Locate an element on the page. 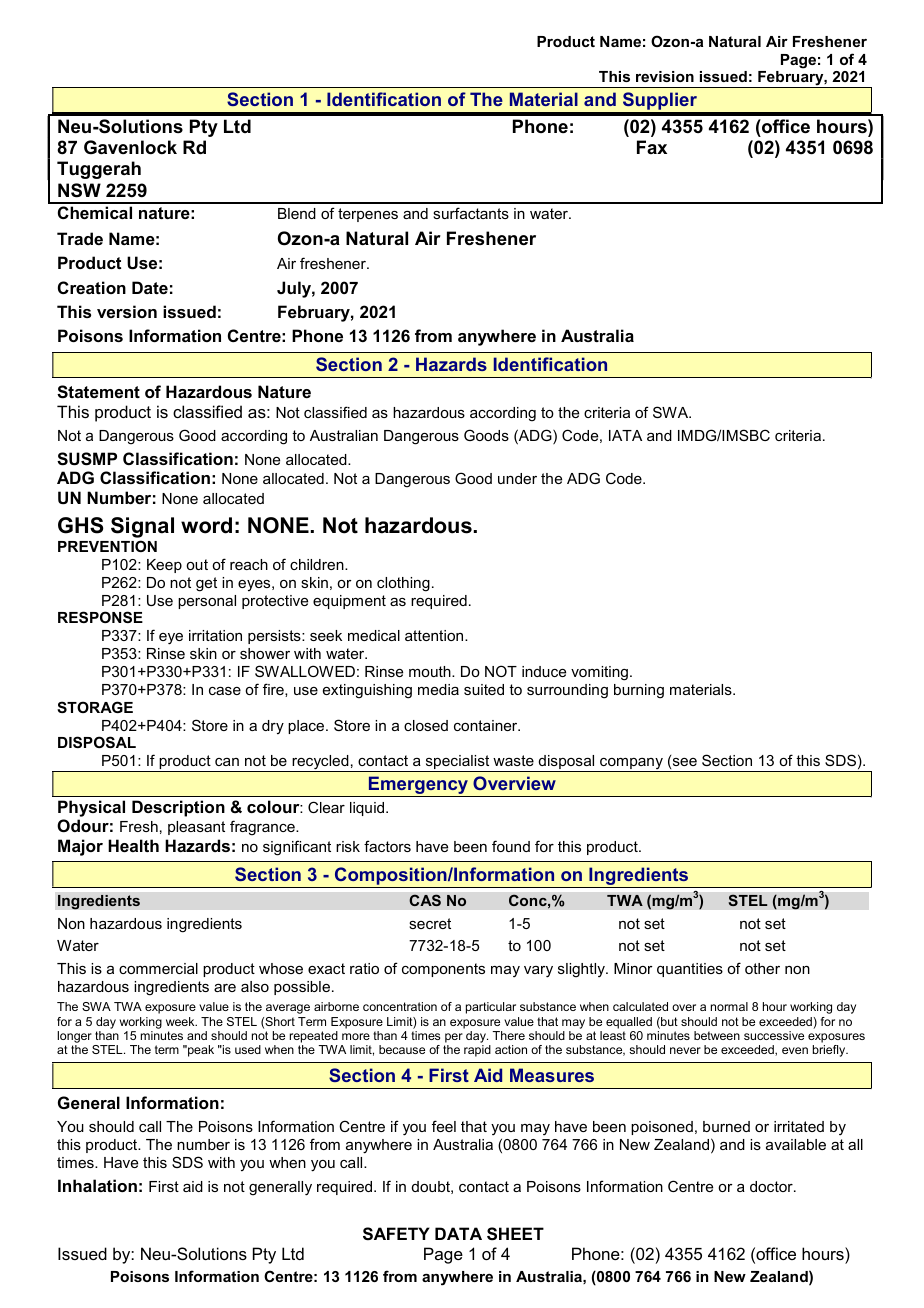 The width and height of the image is (924, 1308). doctor is located at coordinates (772, 1186).
